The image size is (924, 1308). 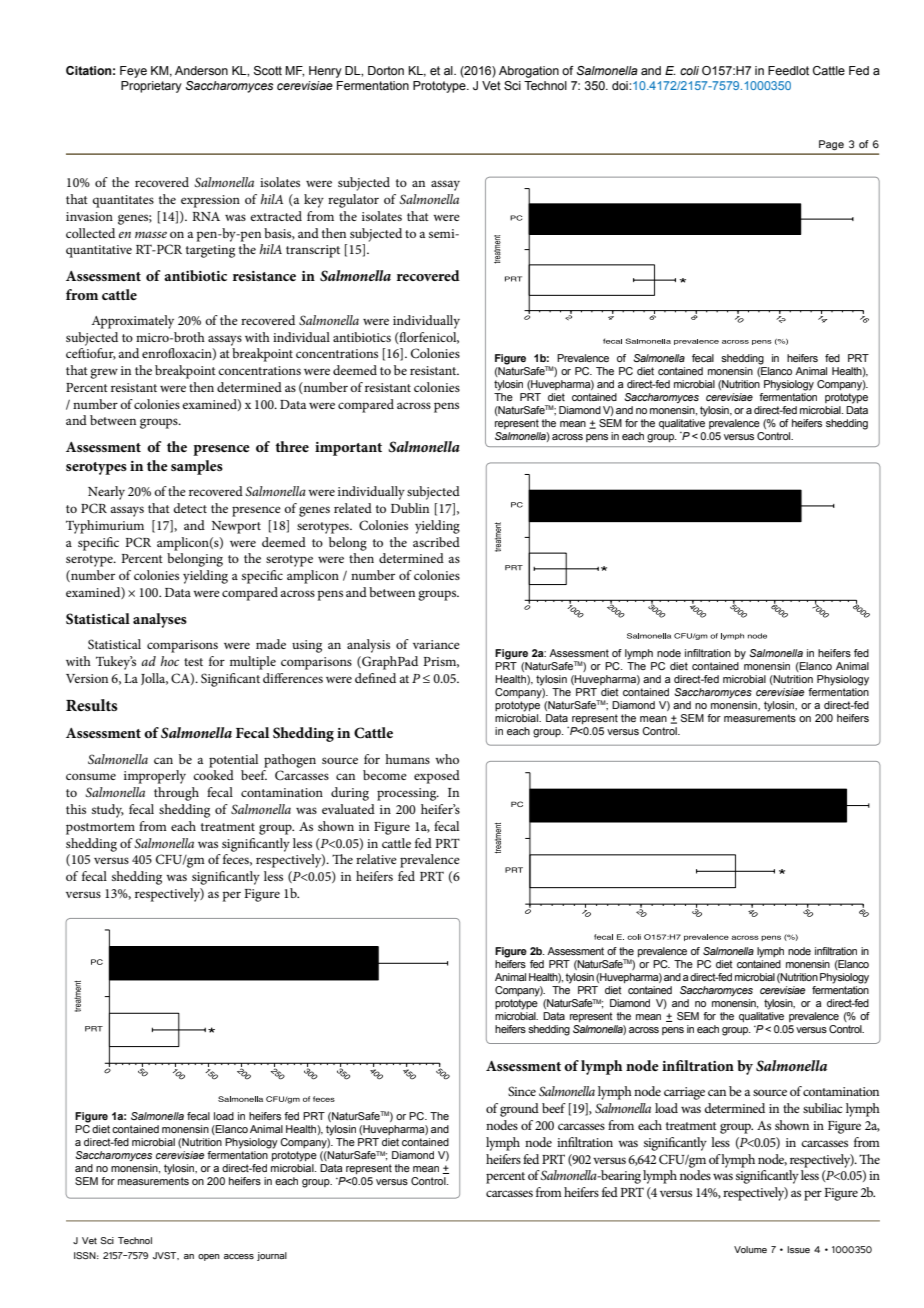 I want to click on ascribed, so click(x=436, y=542).
